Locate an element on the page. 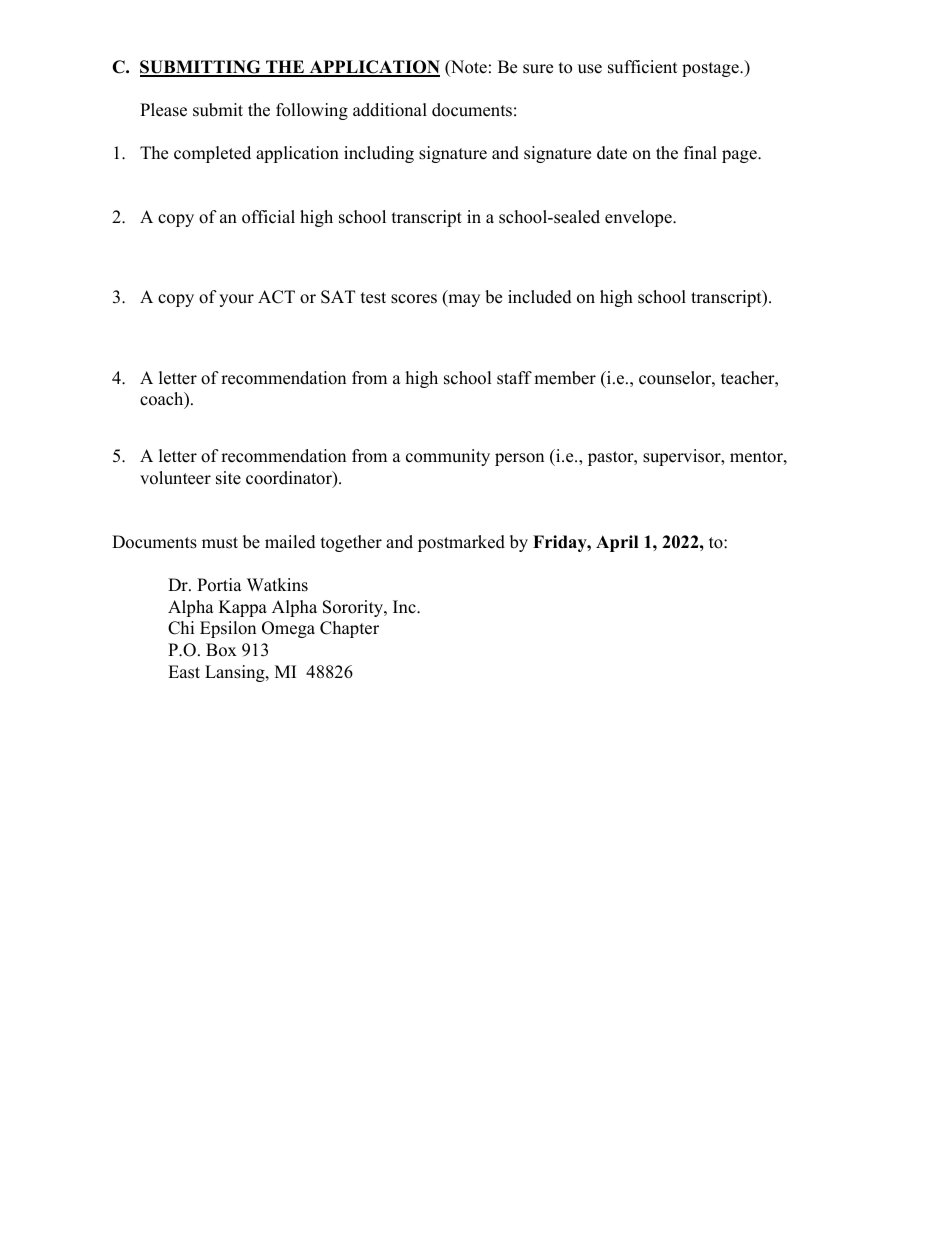 Image resolution: width=952 pixels, height=1233 pixels. your is located at coordinates (236, 300).
